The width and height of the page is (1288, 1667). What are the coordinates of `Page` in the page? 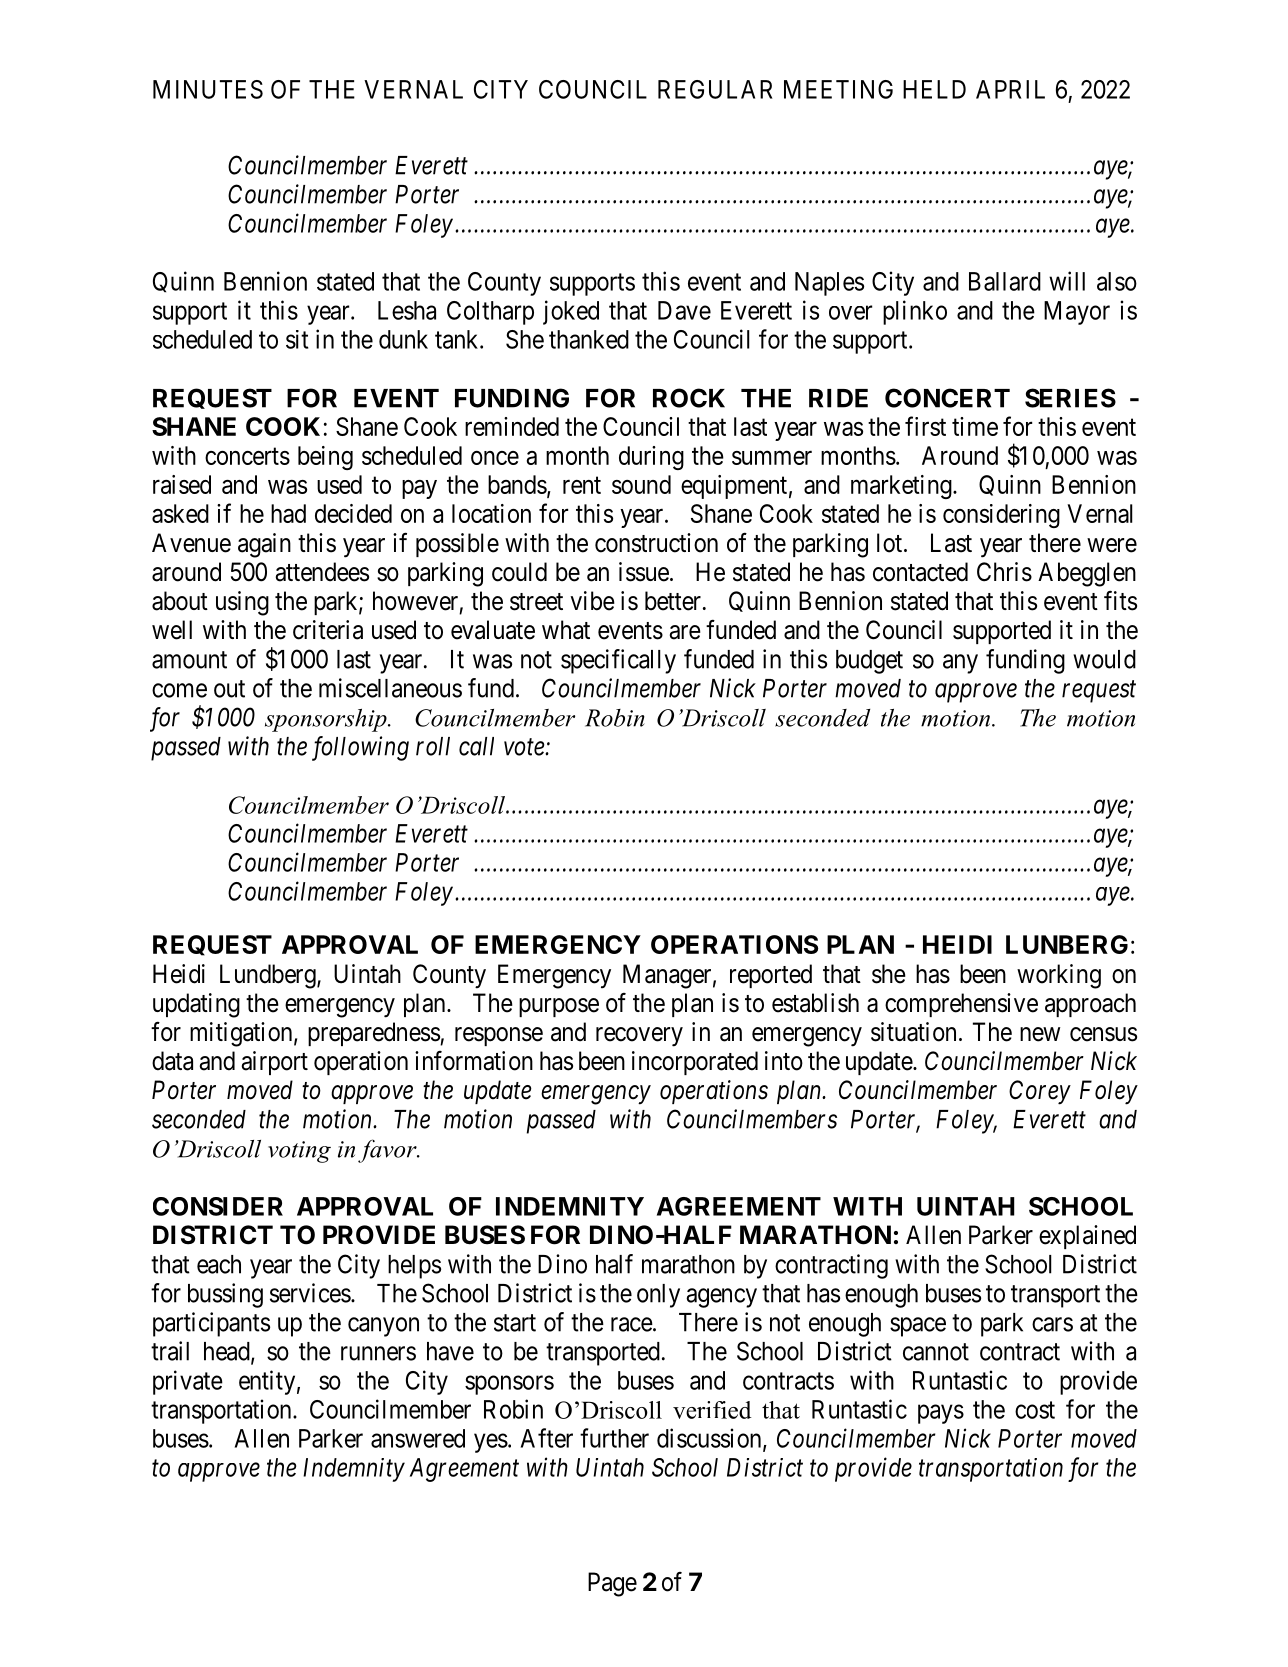 It's located at (612, 1584).
